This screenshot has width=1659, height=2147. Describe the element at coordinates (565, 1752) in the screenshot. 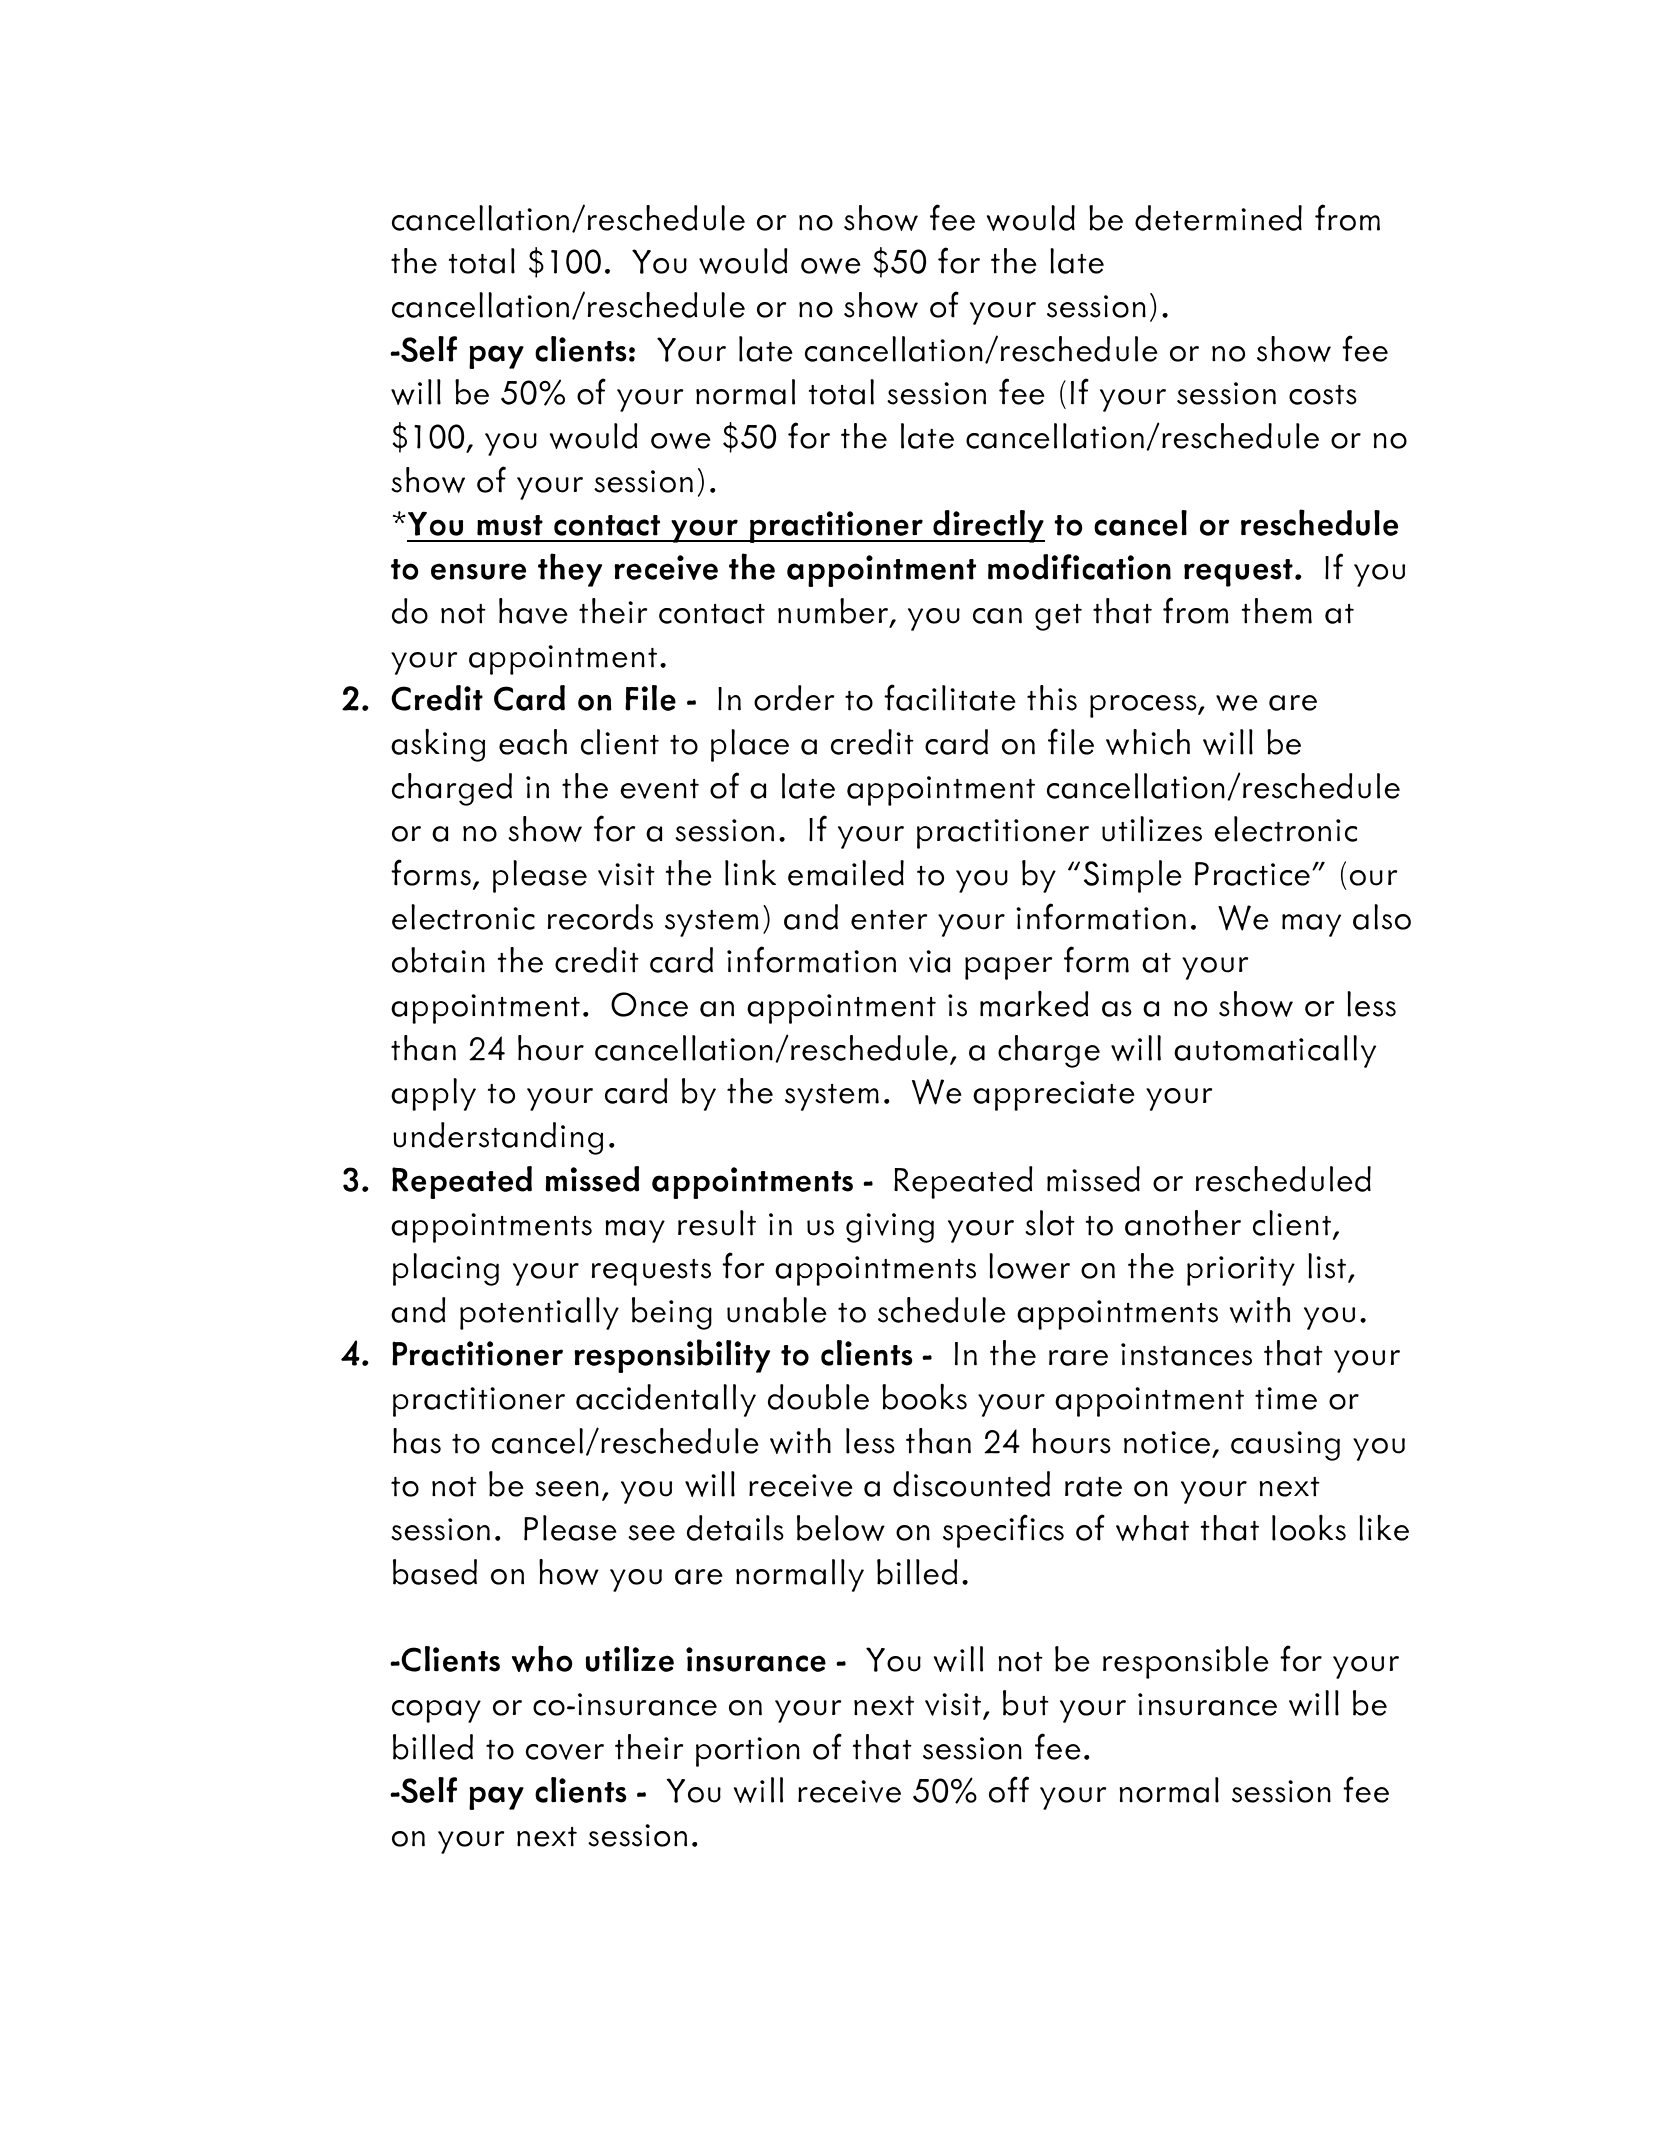

I see `cover` at that location.
